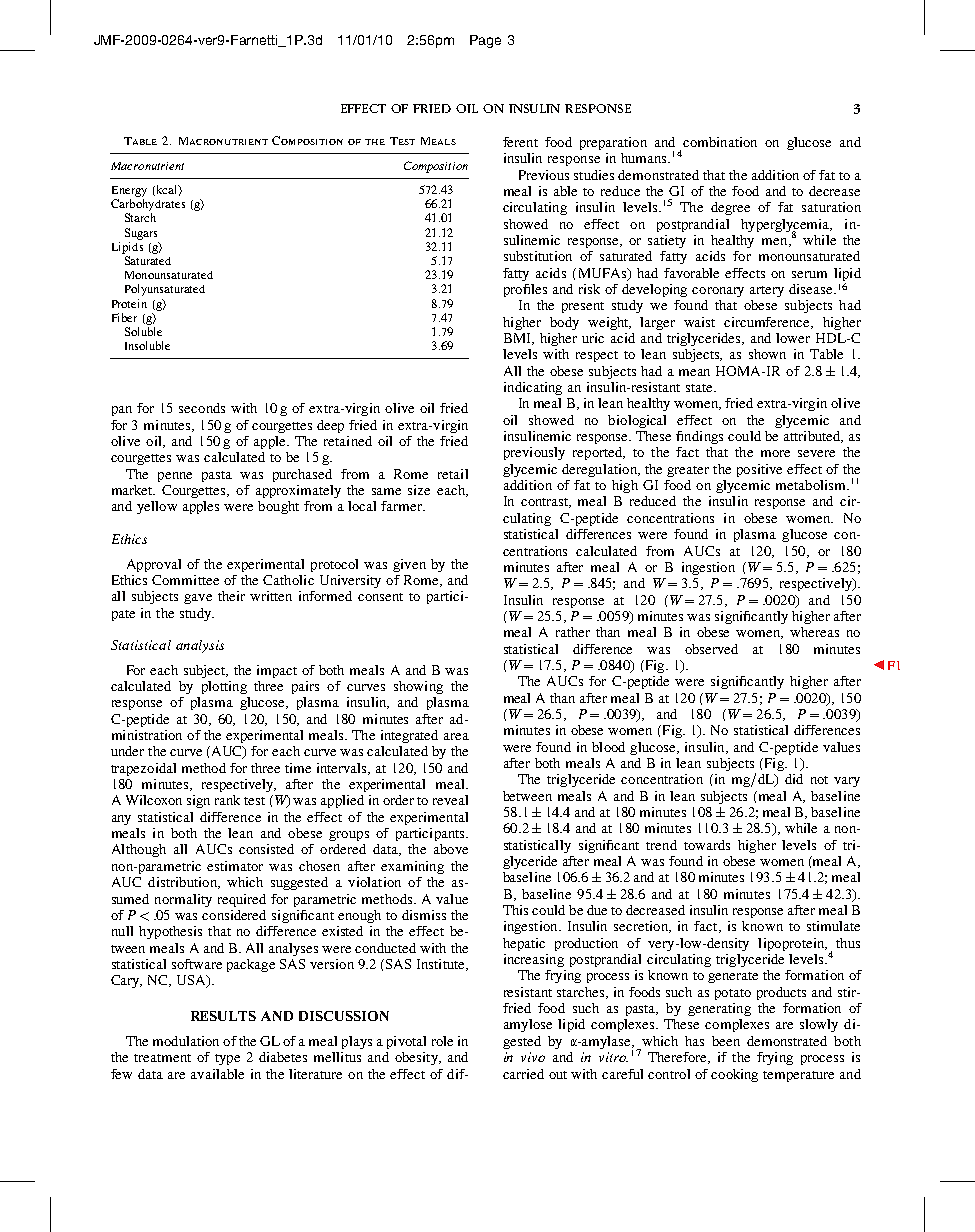 This screenshot has height=1232, width=975. Describe the element at coordinates (186, 1041) in the screenshot. I see `modulation` at that location.
